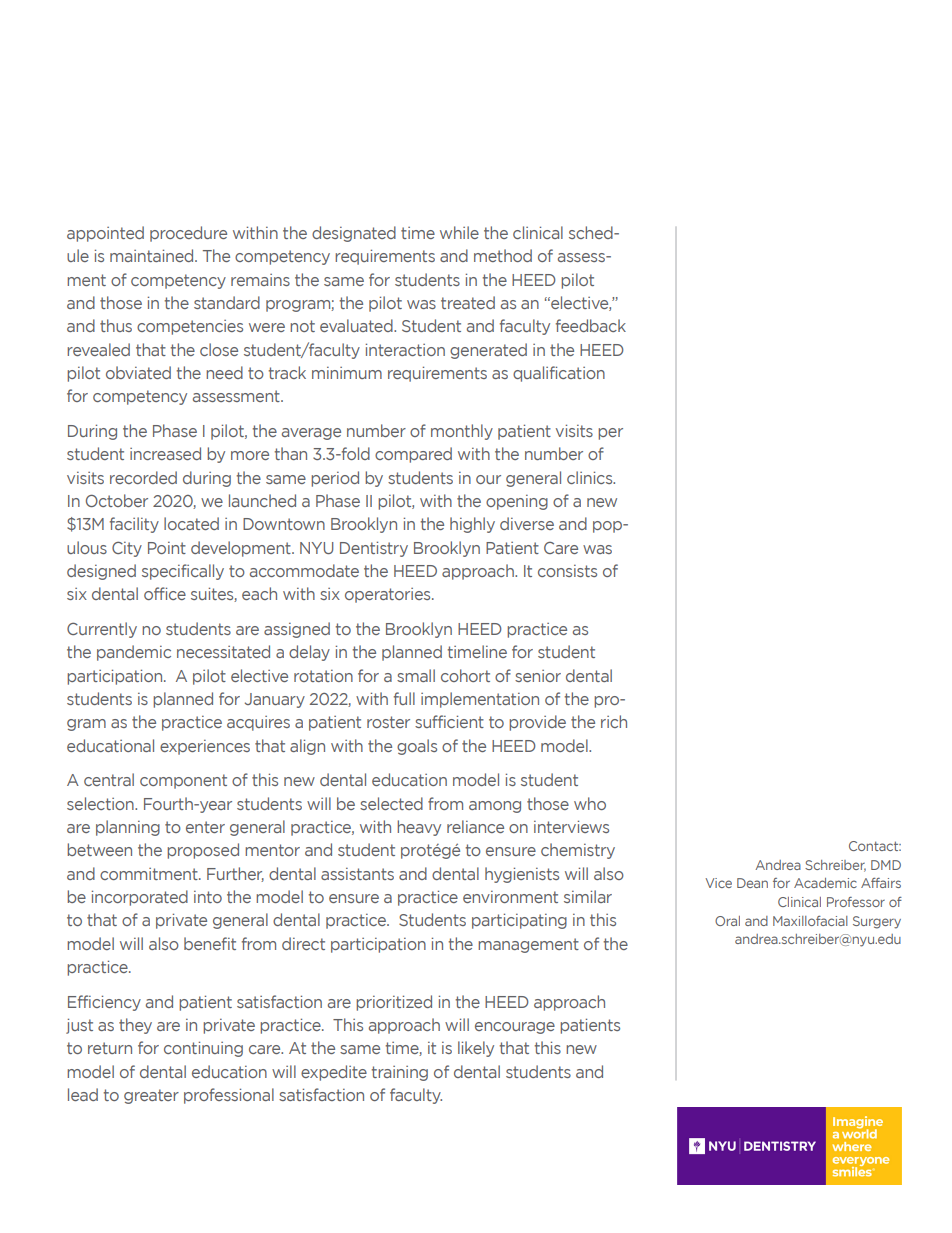  Describe the element at coordinates (153, 255) in the screenshot. I see `maintained` at that location.
